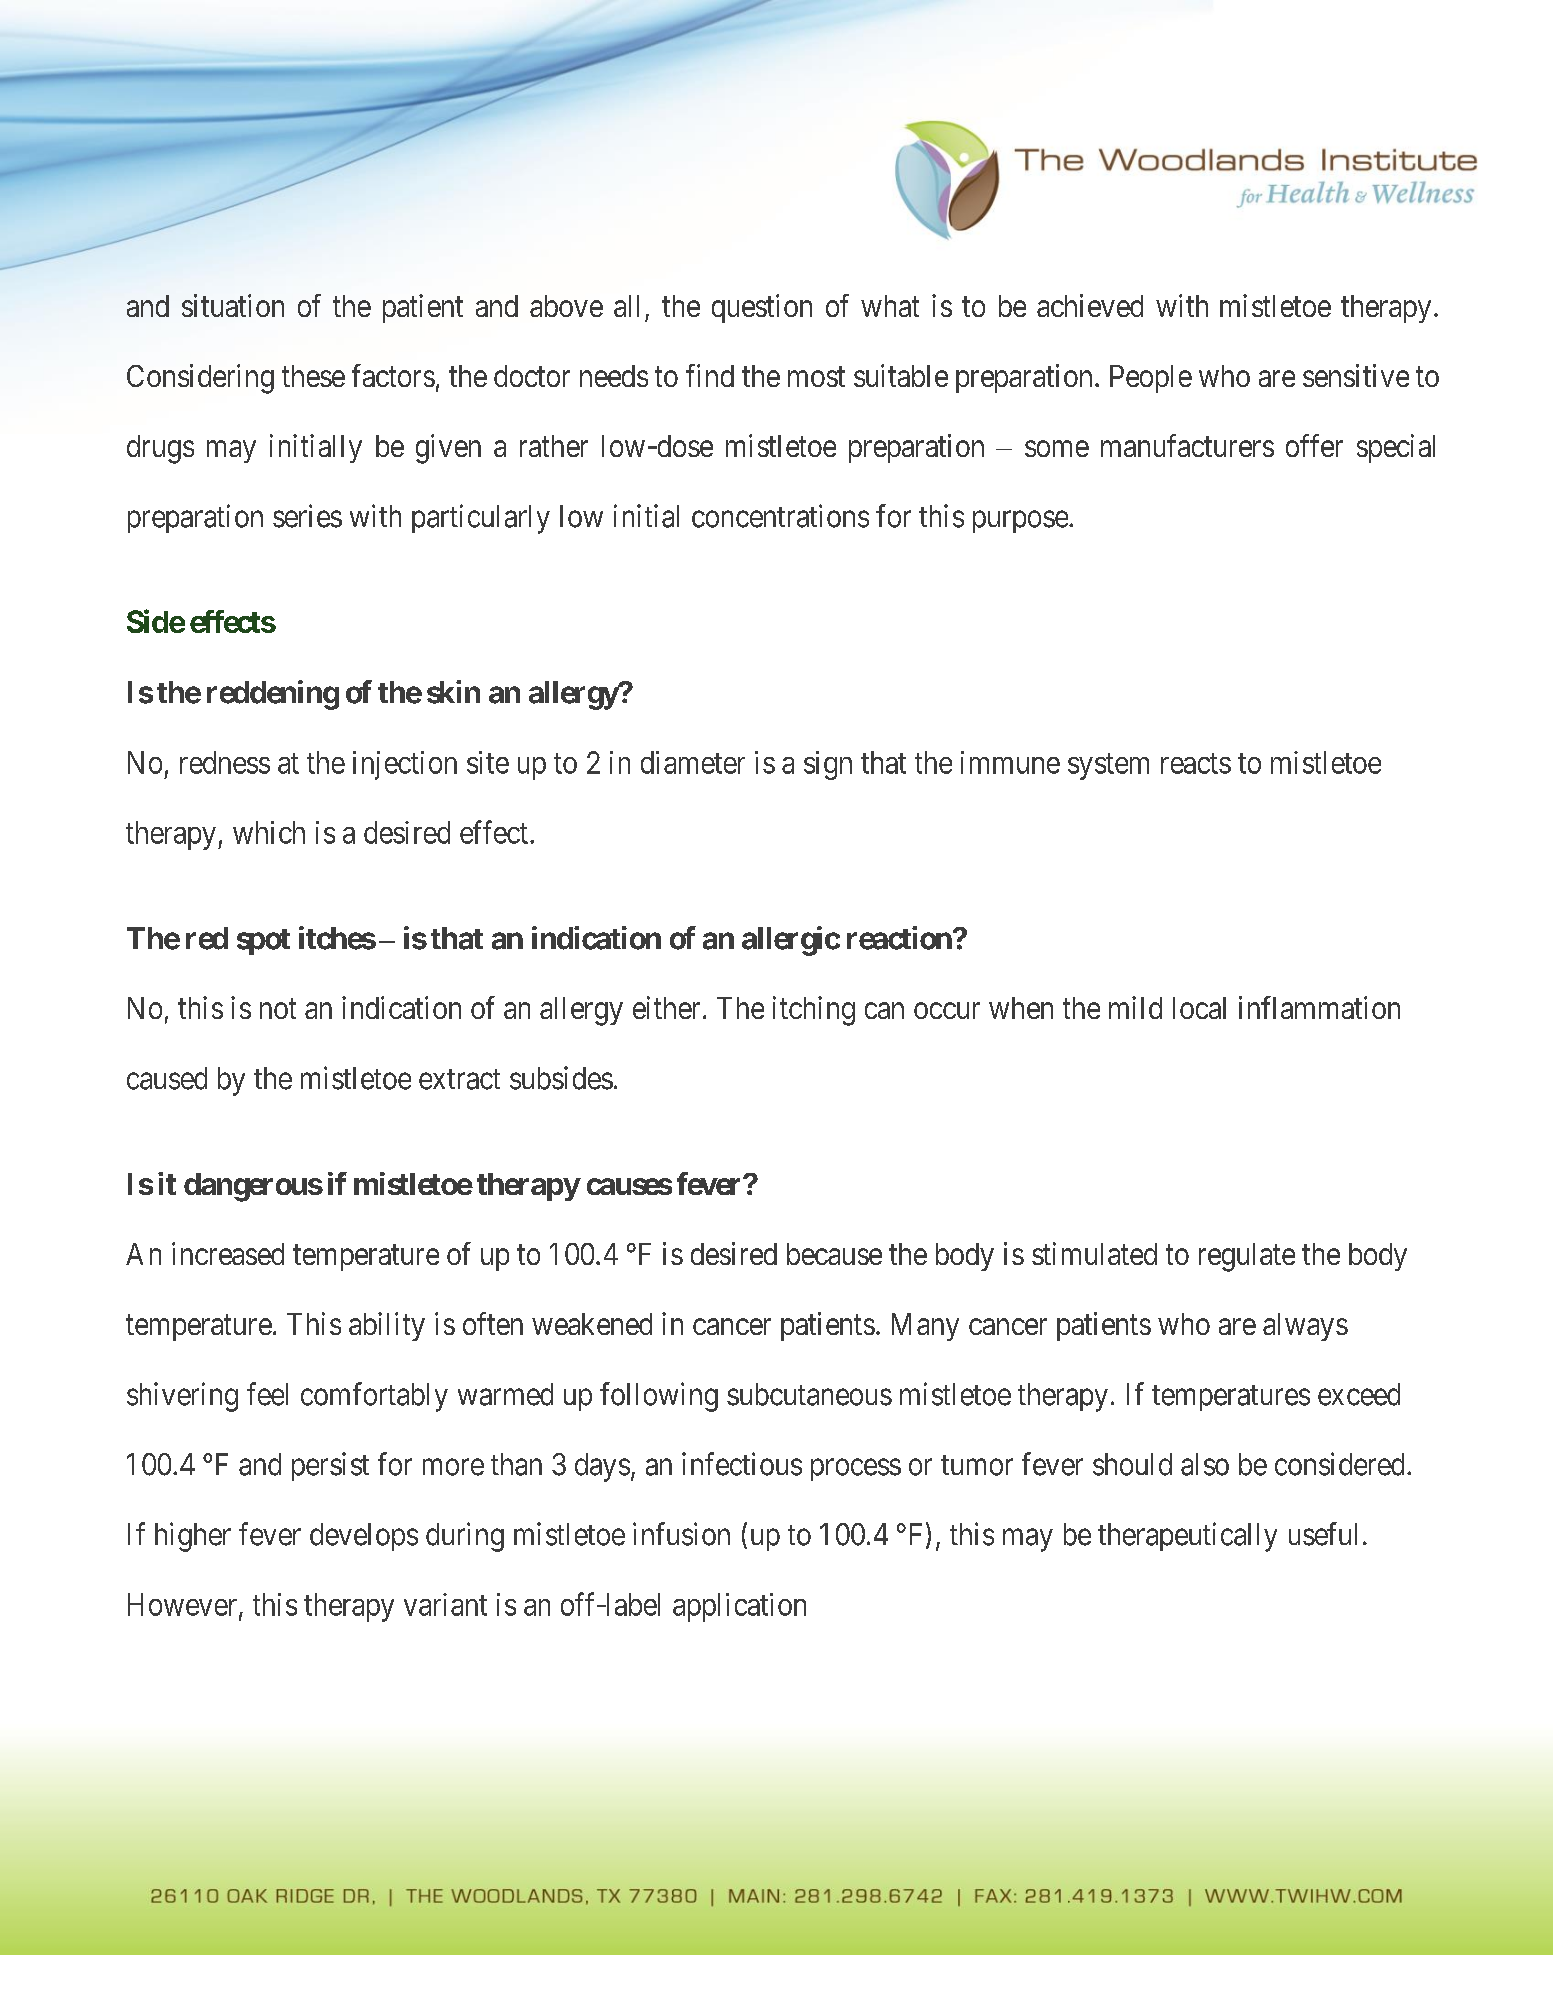 The width and height of the screenshot is (1554, 2011). Describe the element at coordinates (828, 765) in the screenshot. I see `sign` at that location.
